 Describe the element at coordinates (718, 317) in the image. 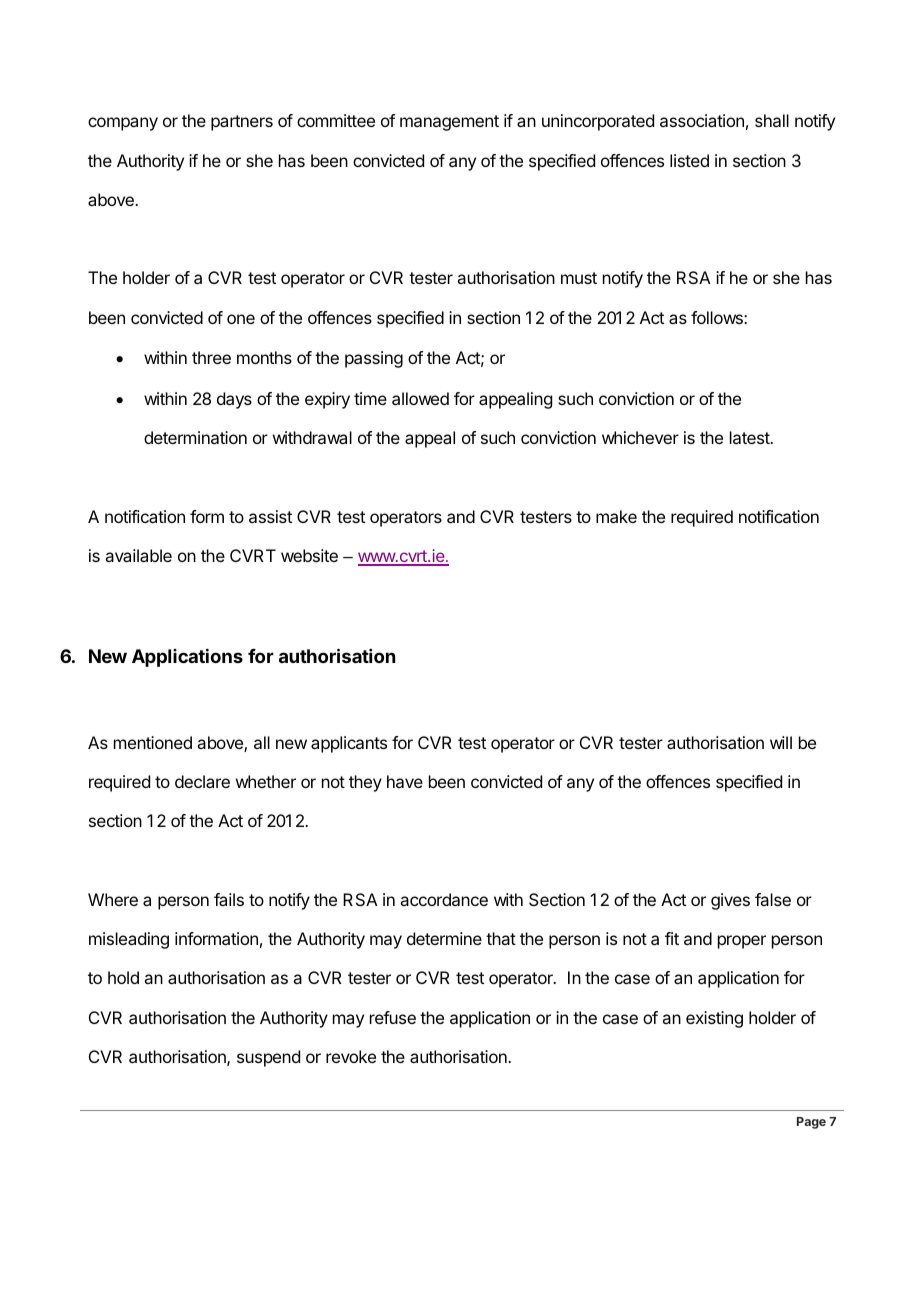

I see `follows` at that location.
